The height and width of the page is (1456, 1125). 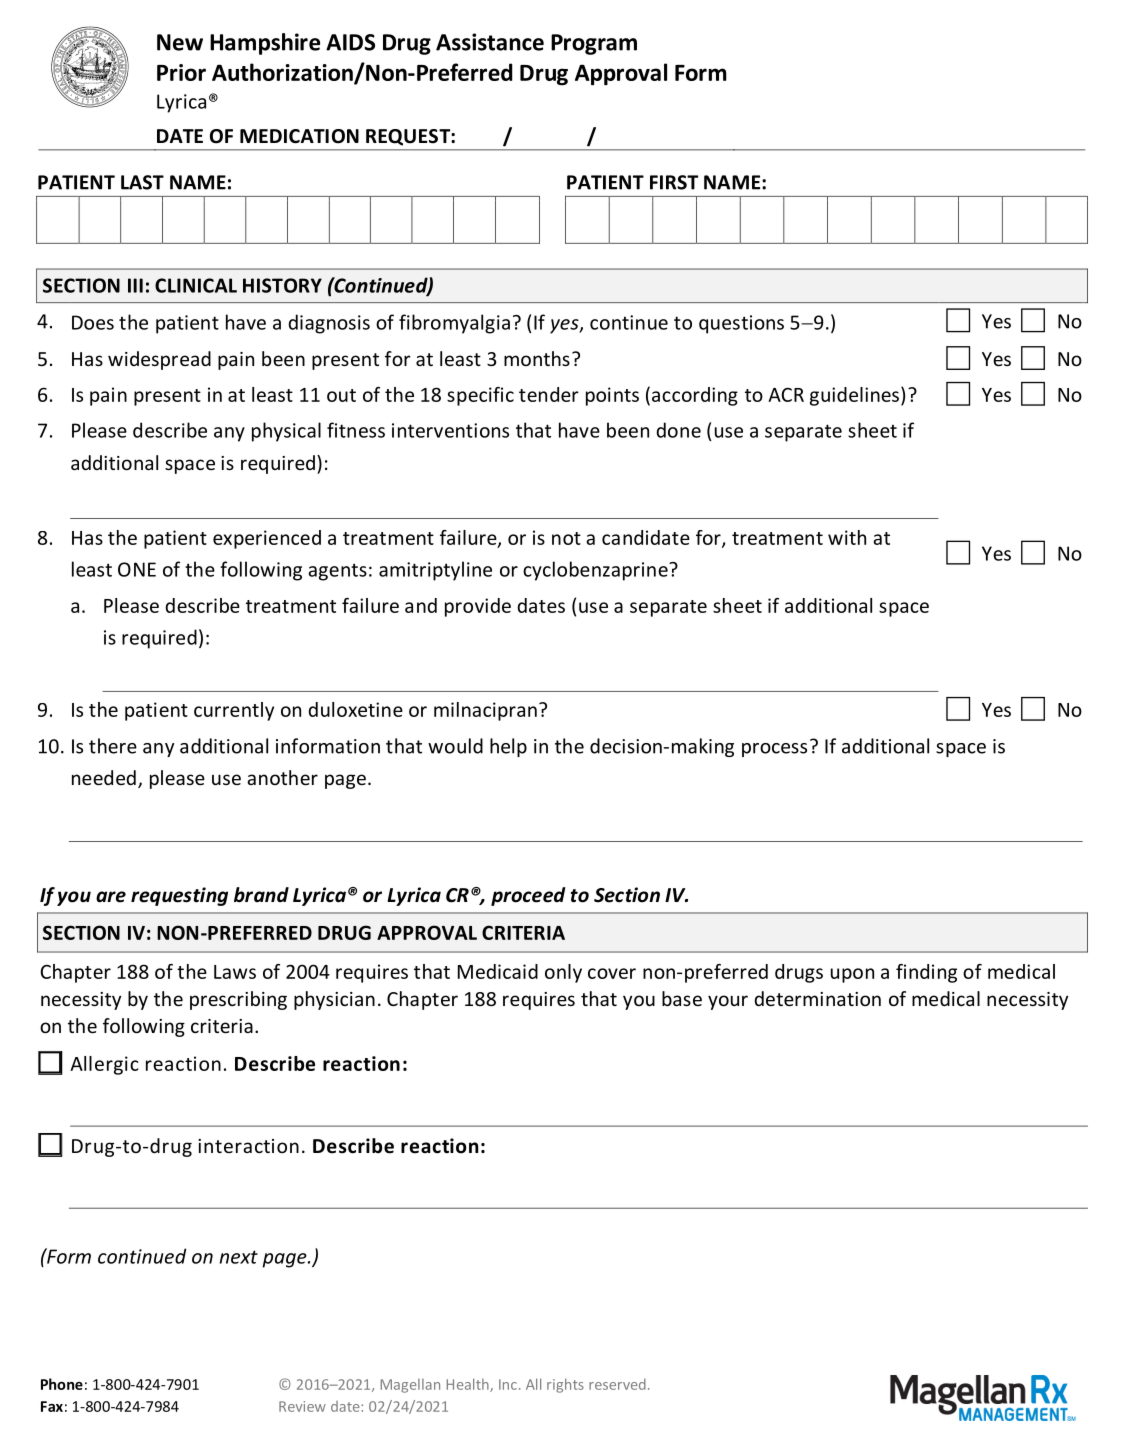 I want to click on there, so click(x=113, y=746).
